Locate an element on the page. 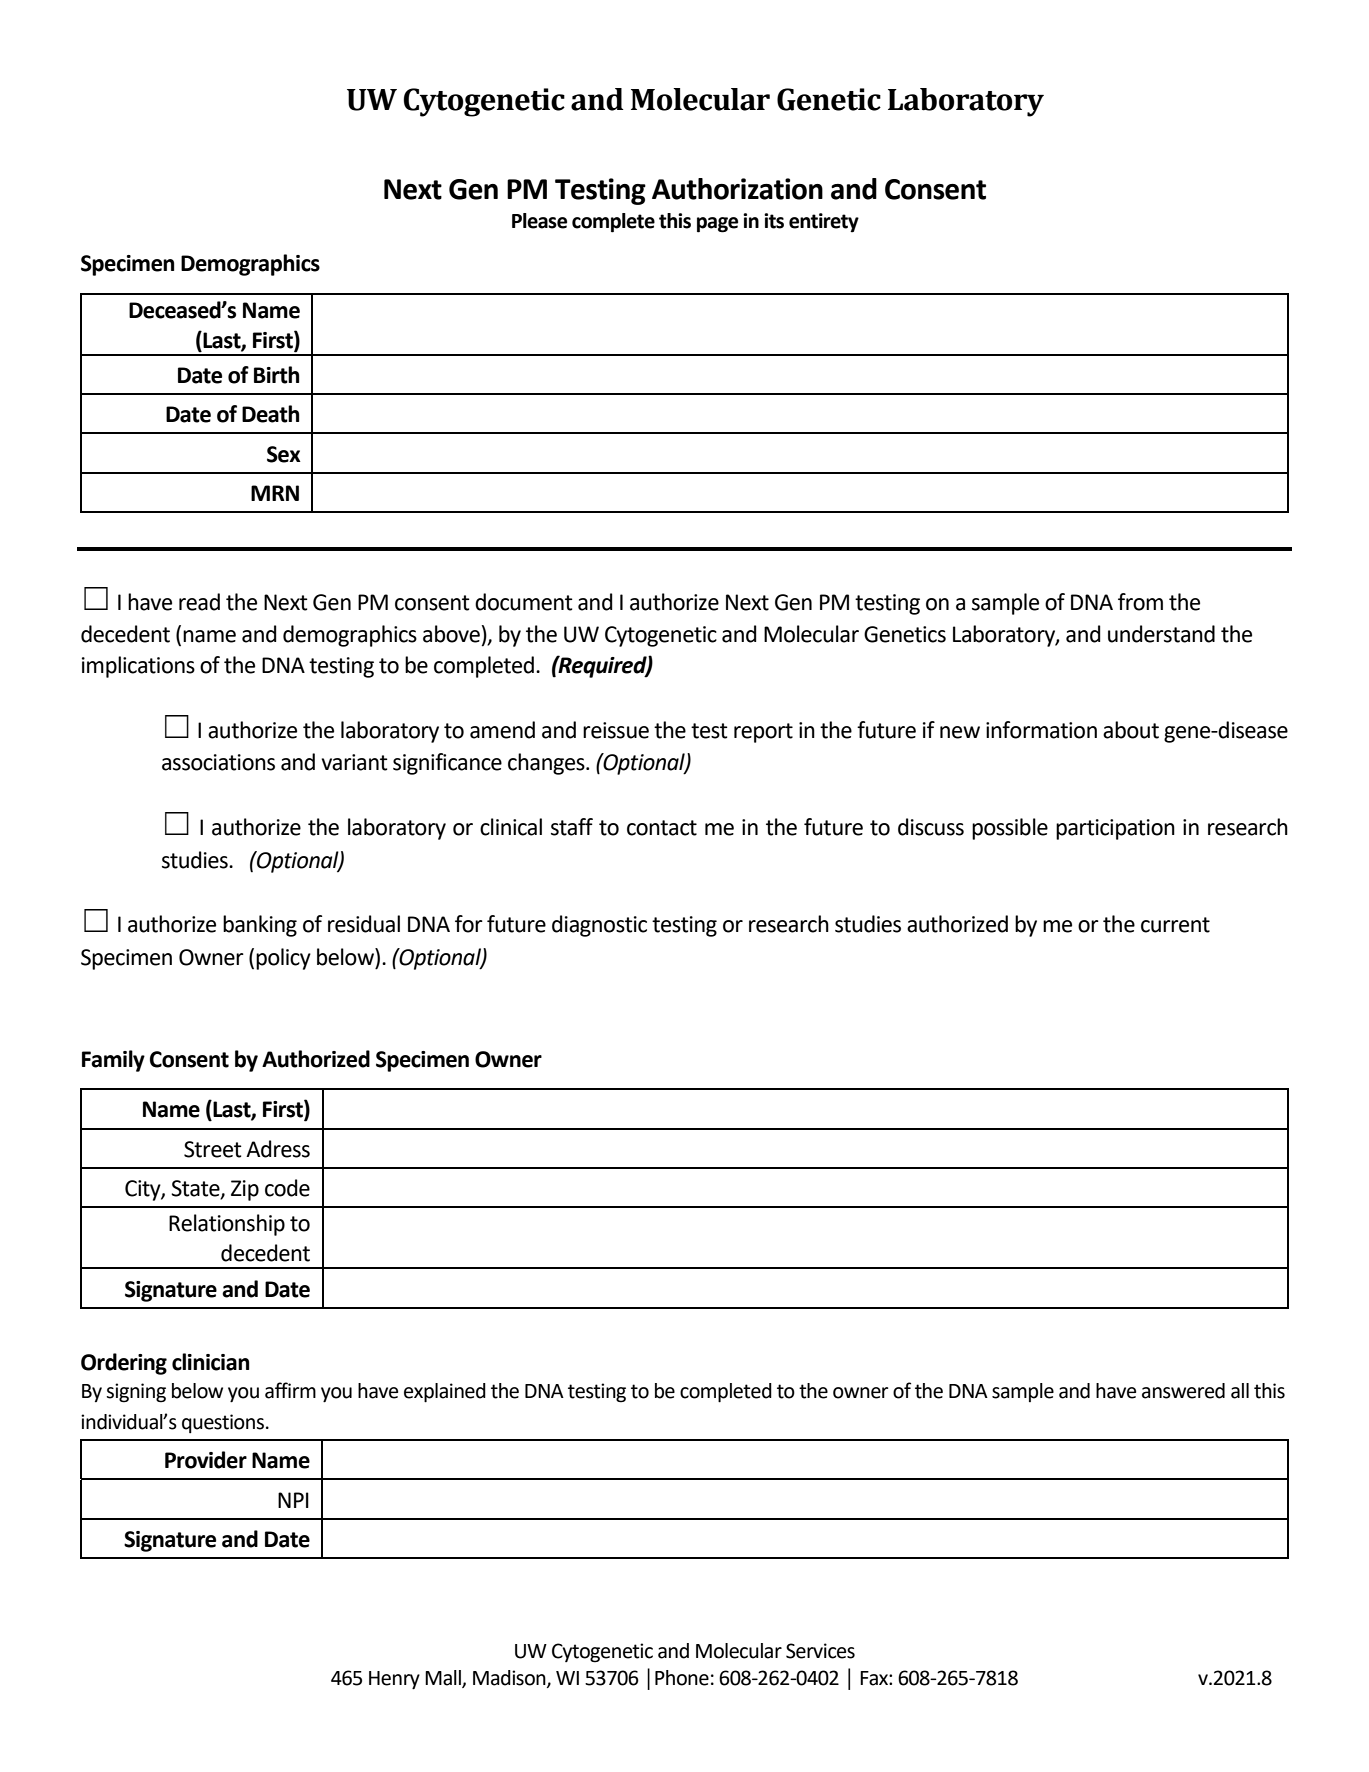  from is located at coordinates (1140, 602).
